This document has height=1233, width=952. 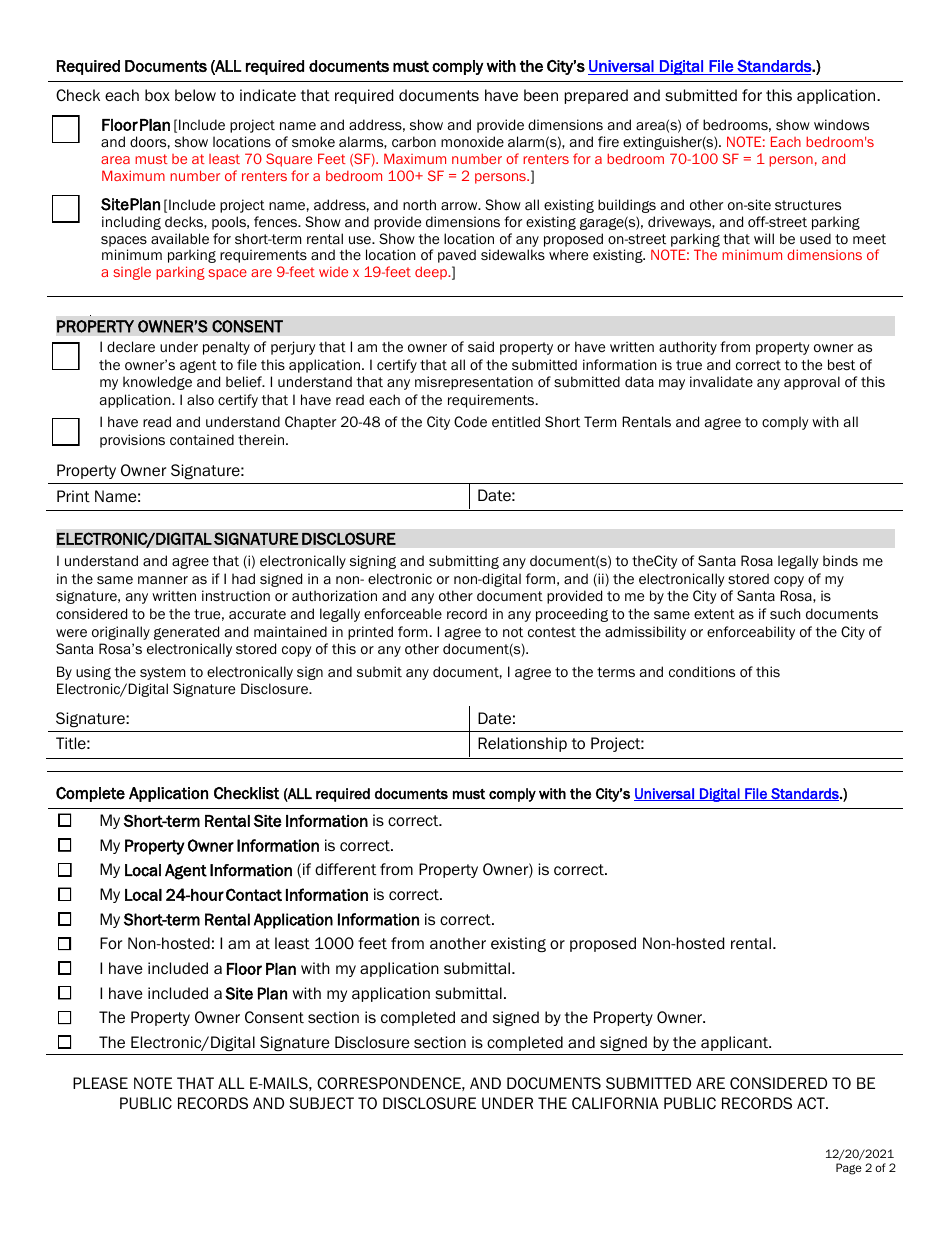 What do you see at coordinates (522, 744) in the document?
I see `Relationship` at bounding box center [522, 744].
